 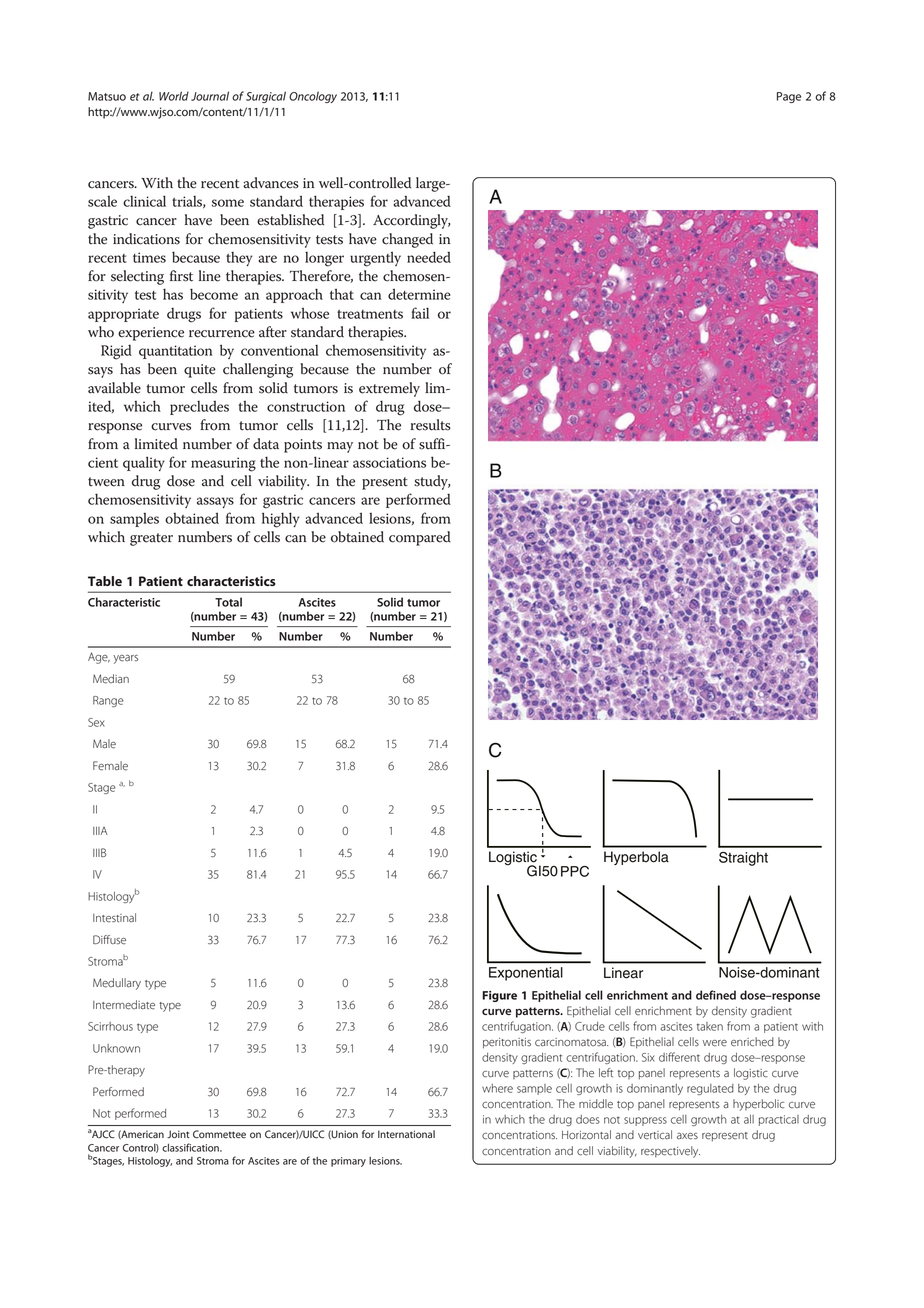 I want to click on Accordingly, so click(x=411, y=221).
